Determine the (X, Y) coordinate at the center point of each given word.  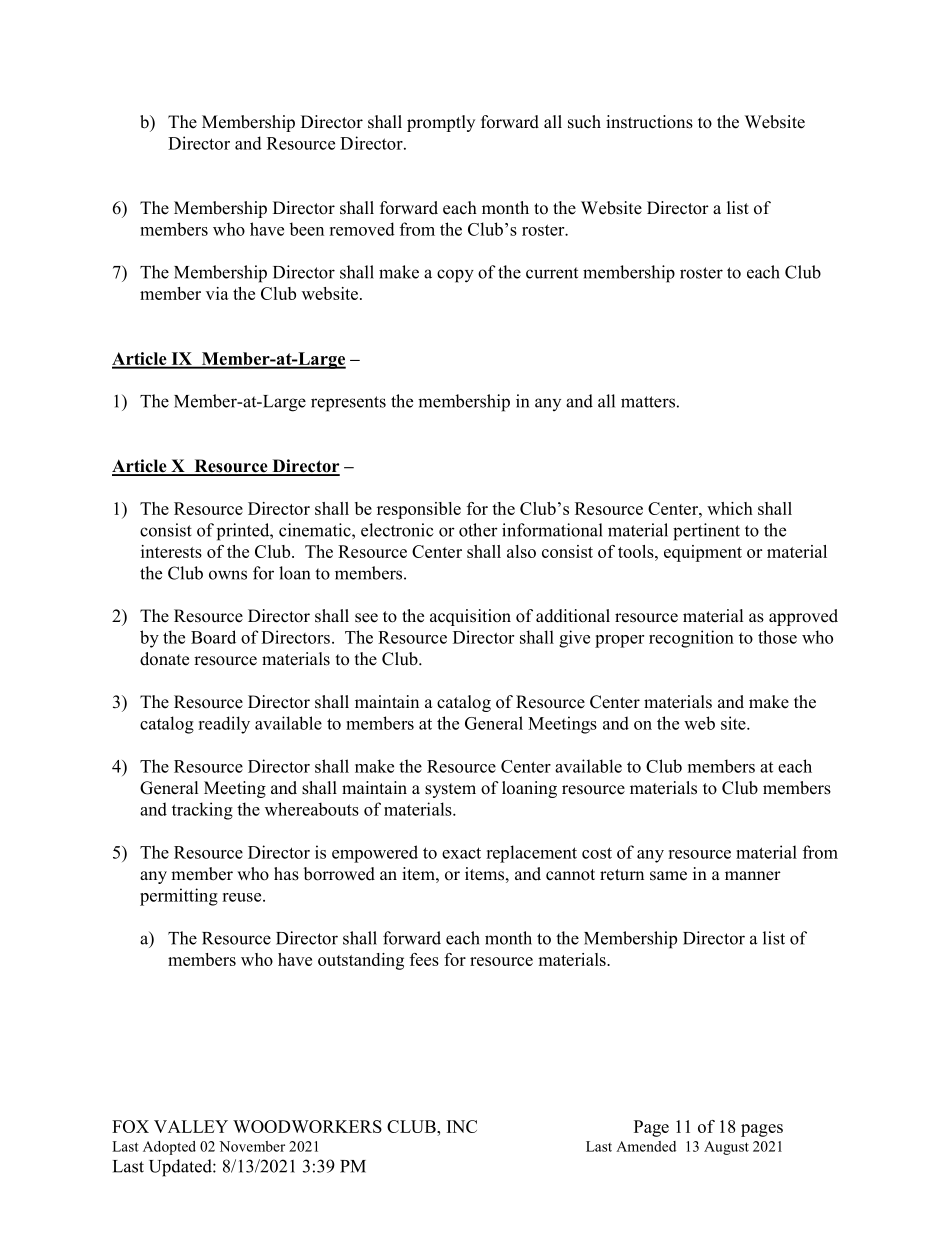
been (306, 229)
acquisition (470, 617)
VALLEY (191, 1126)
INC (462, 1126)
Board (213, 637)
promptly (441, 123)
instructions (649, 122)
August (726, 1148)
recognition (691, 639)
